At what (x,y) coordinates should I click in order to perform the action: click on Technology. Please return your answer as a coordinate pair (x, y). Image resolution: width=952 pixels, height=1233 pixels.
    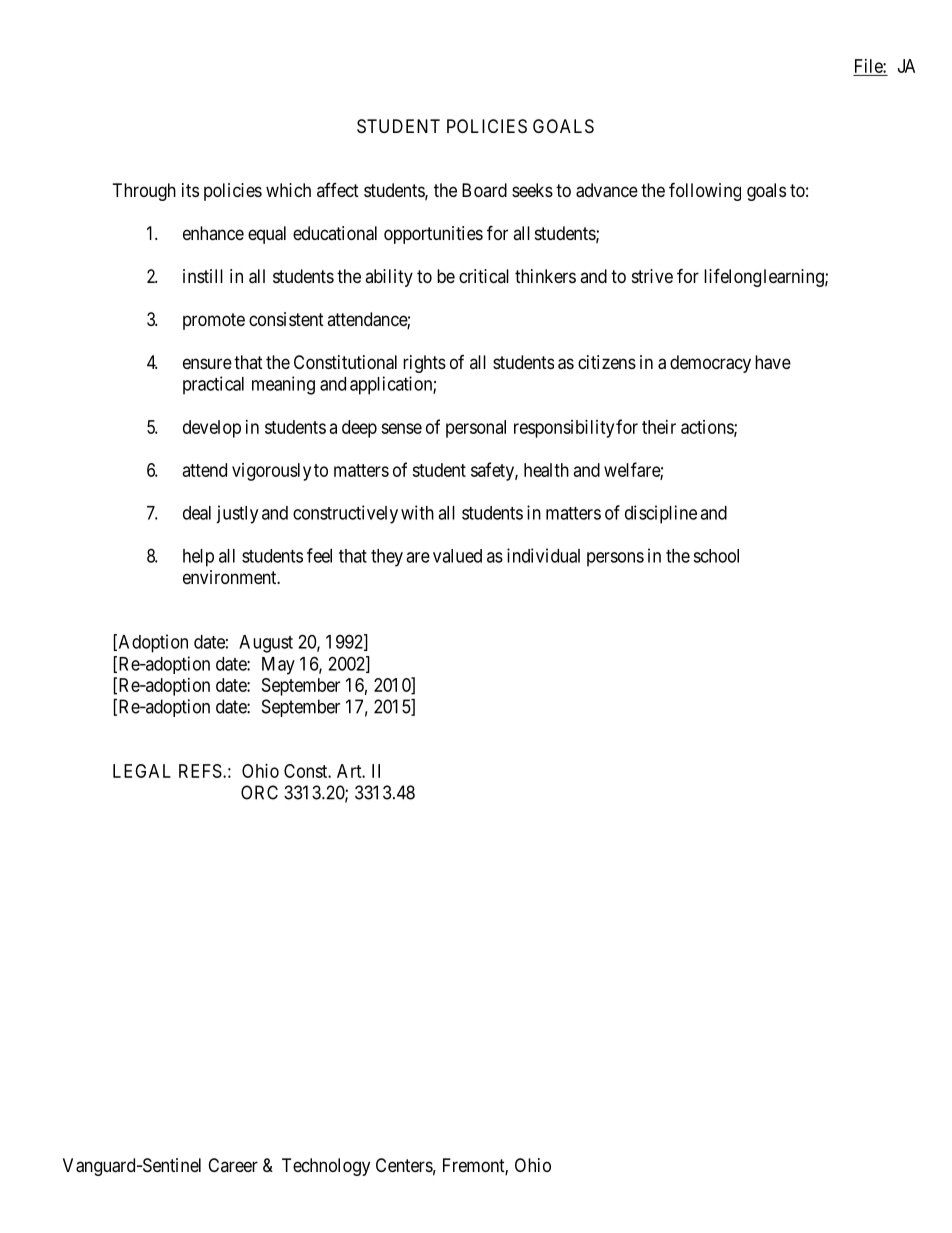
    Looking at the image, I should click on (326, 1167).
